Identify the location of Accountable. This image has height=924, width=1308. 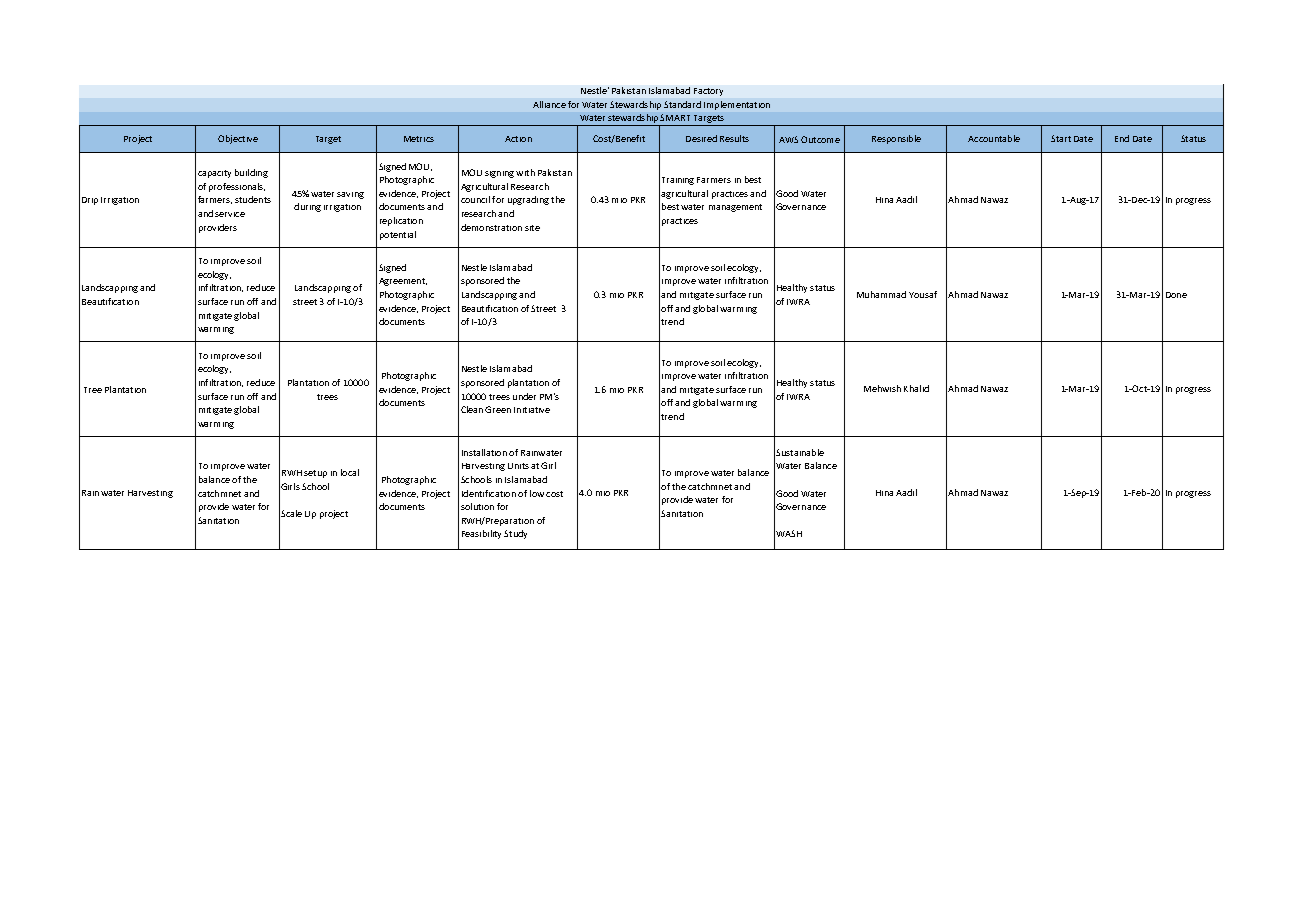
(994, 138).
